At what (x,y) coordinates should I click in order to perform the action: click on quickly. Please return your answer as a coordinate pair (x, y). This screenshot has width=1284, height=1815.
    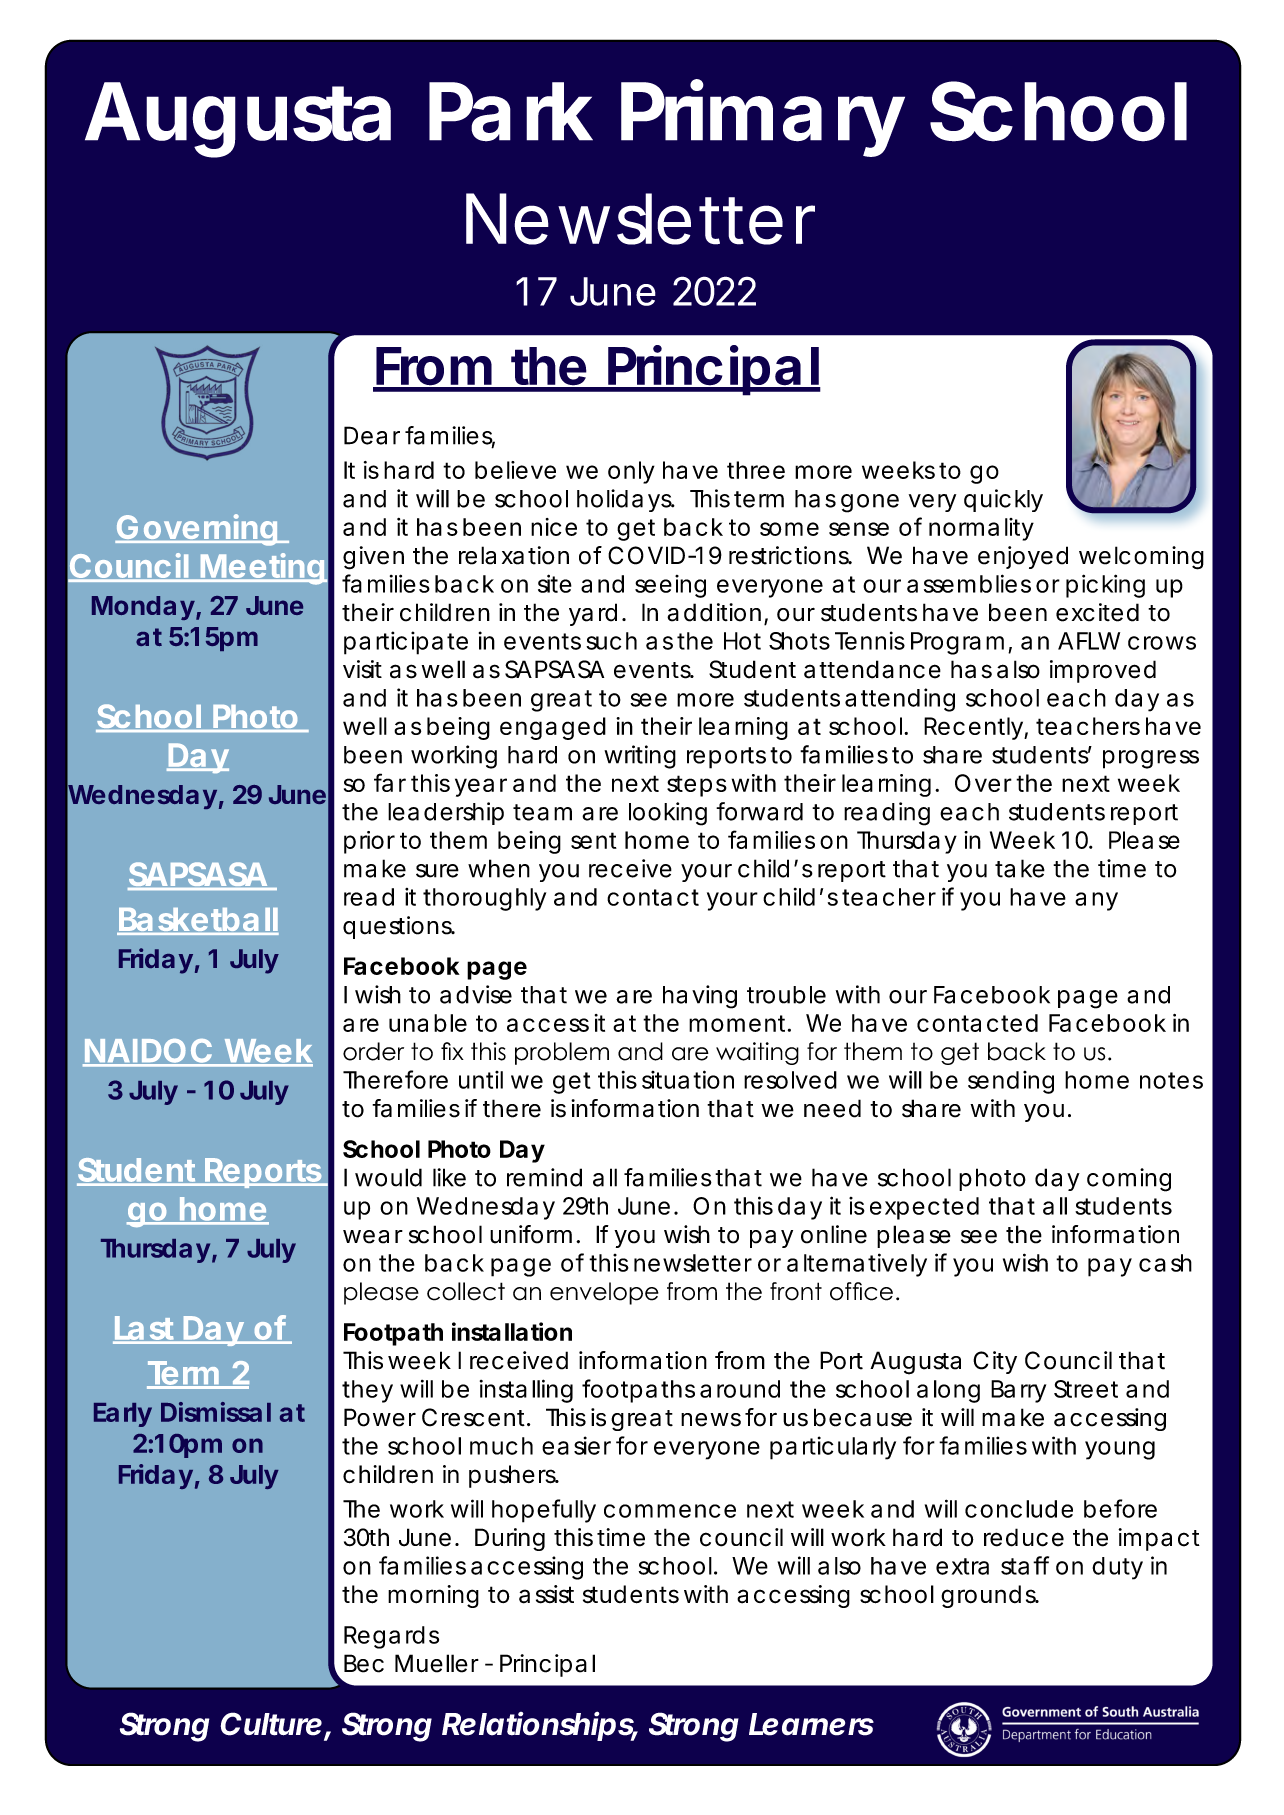
    Looking at the image, I should click on (1003, 500).
